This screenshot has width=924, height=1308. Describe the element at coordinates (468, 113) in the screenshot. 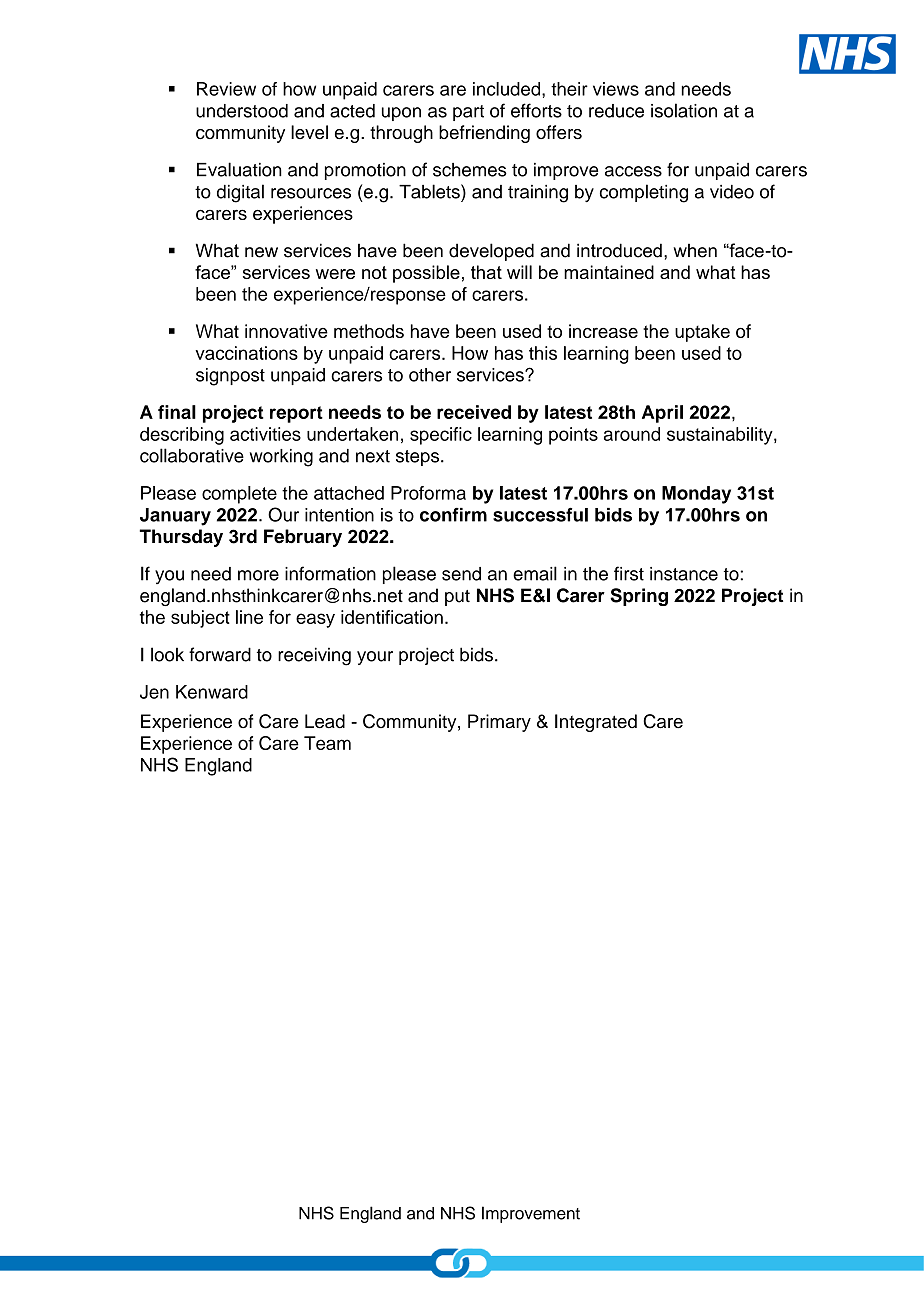

I see `part` at that location.
